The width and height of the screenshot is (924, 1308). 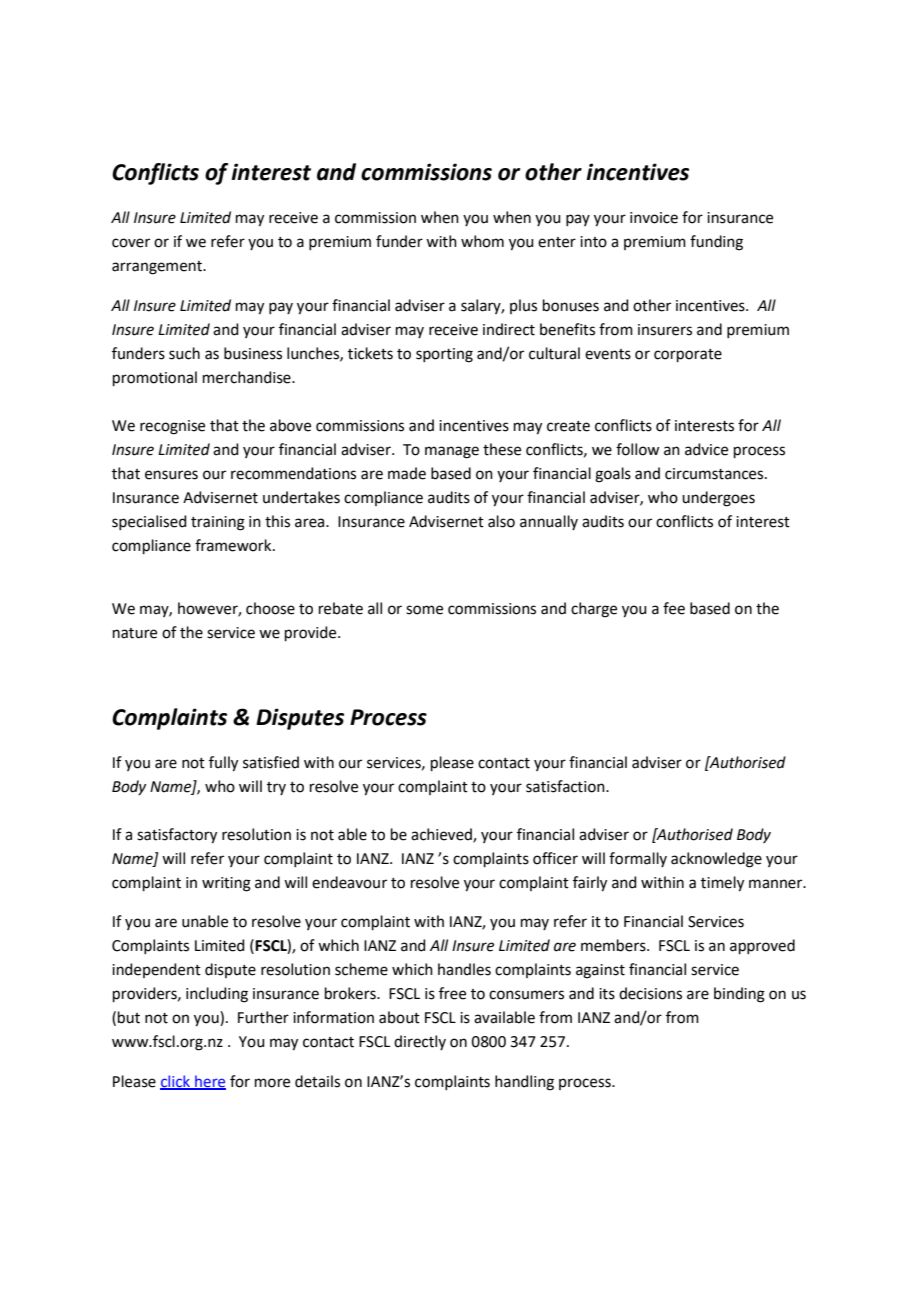 What do you see at coordinates (674, 608) in the screenshot?
I see `fee` at bounding box center [674, 608].
